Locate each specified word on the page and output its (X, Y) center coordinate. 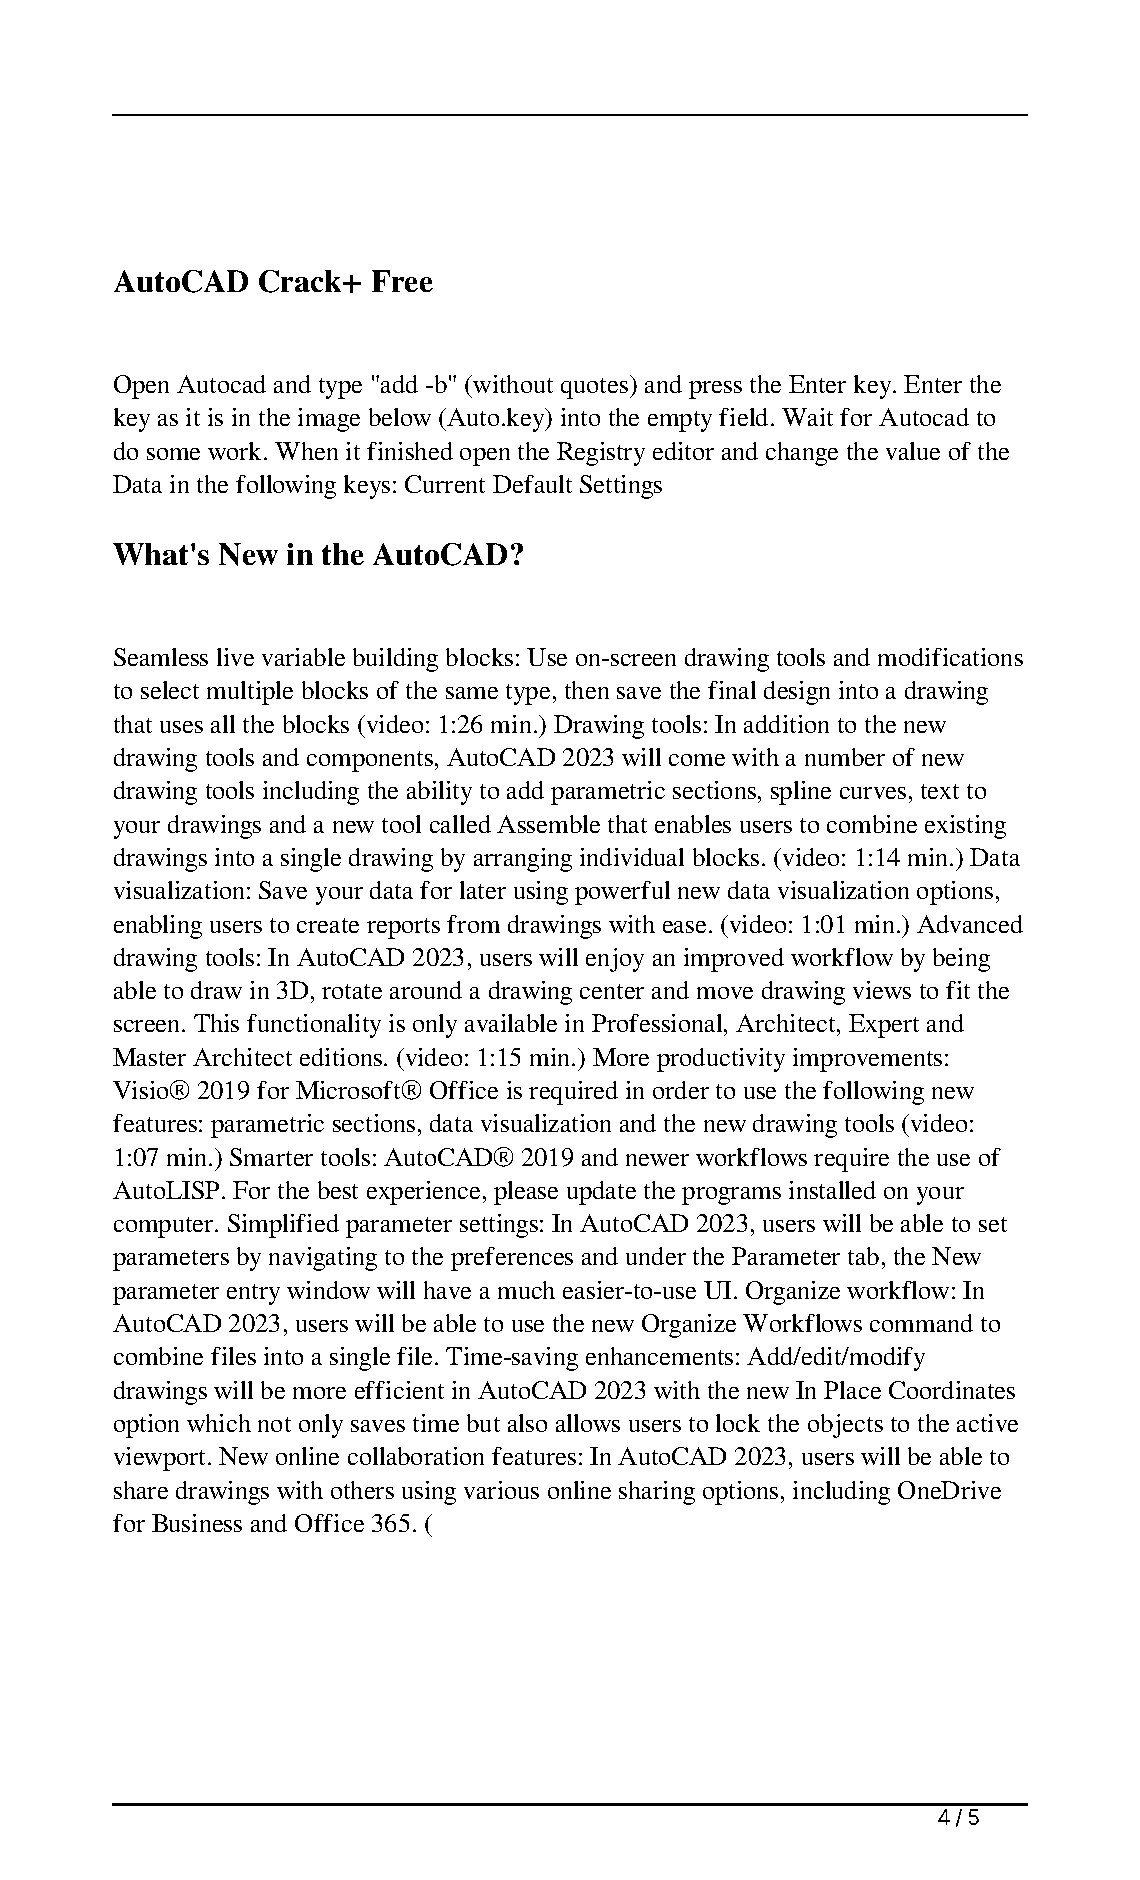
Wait (807, 417)
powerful (622, 893)
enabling (158, 927)
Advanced (970, 924)
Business (197, 1523)
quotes (596, 388)
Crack (301, 281)
